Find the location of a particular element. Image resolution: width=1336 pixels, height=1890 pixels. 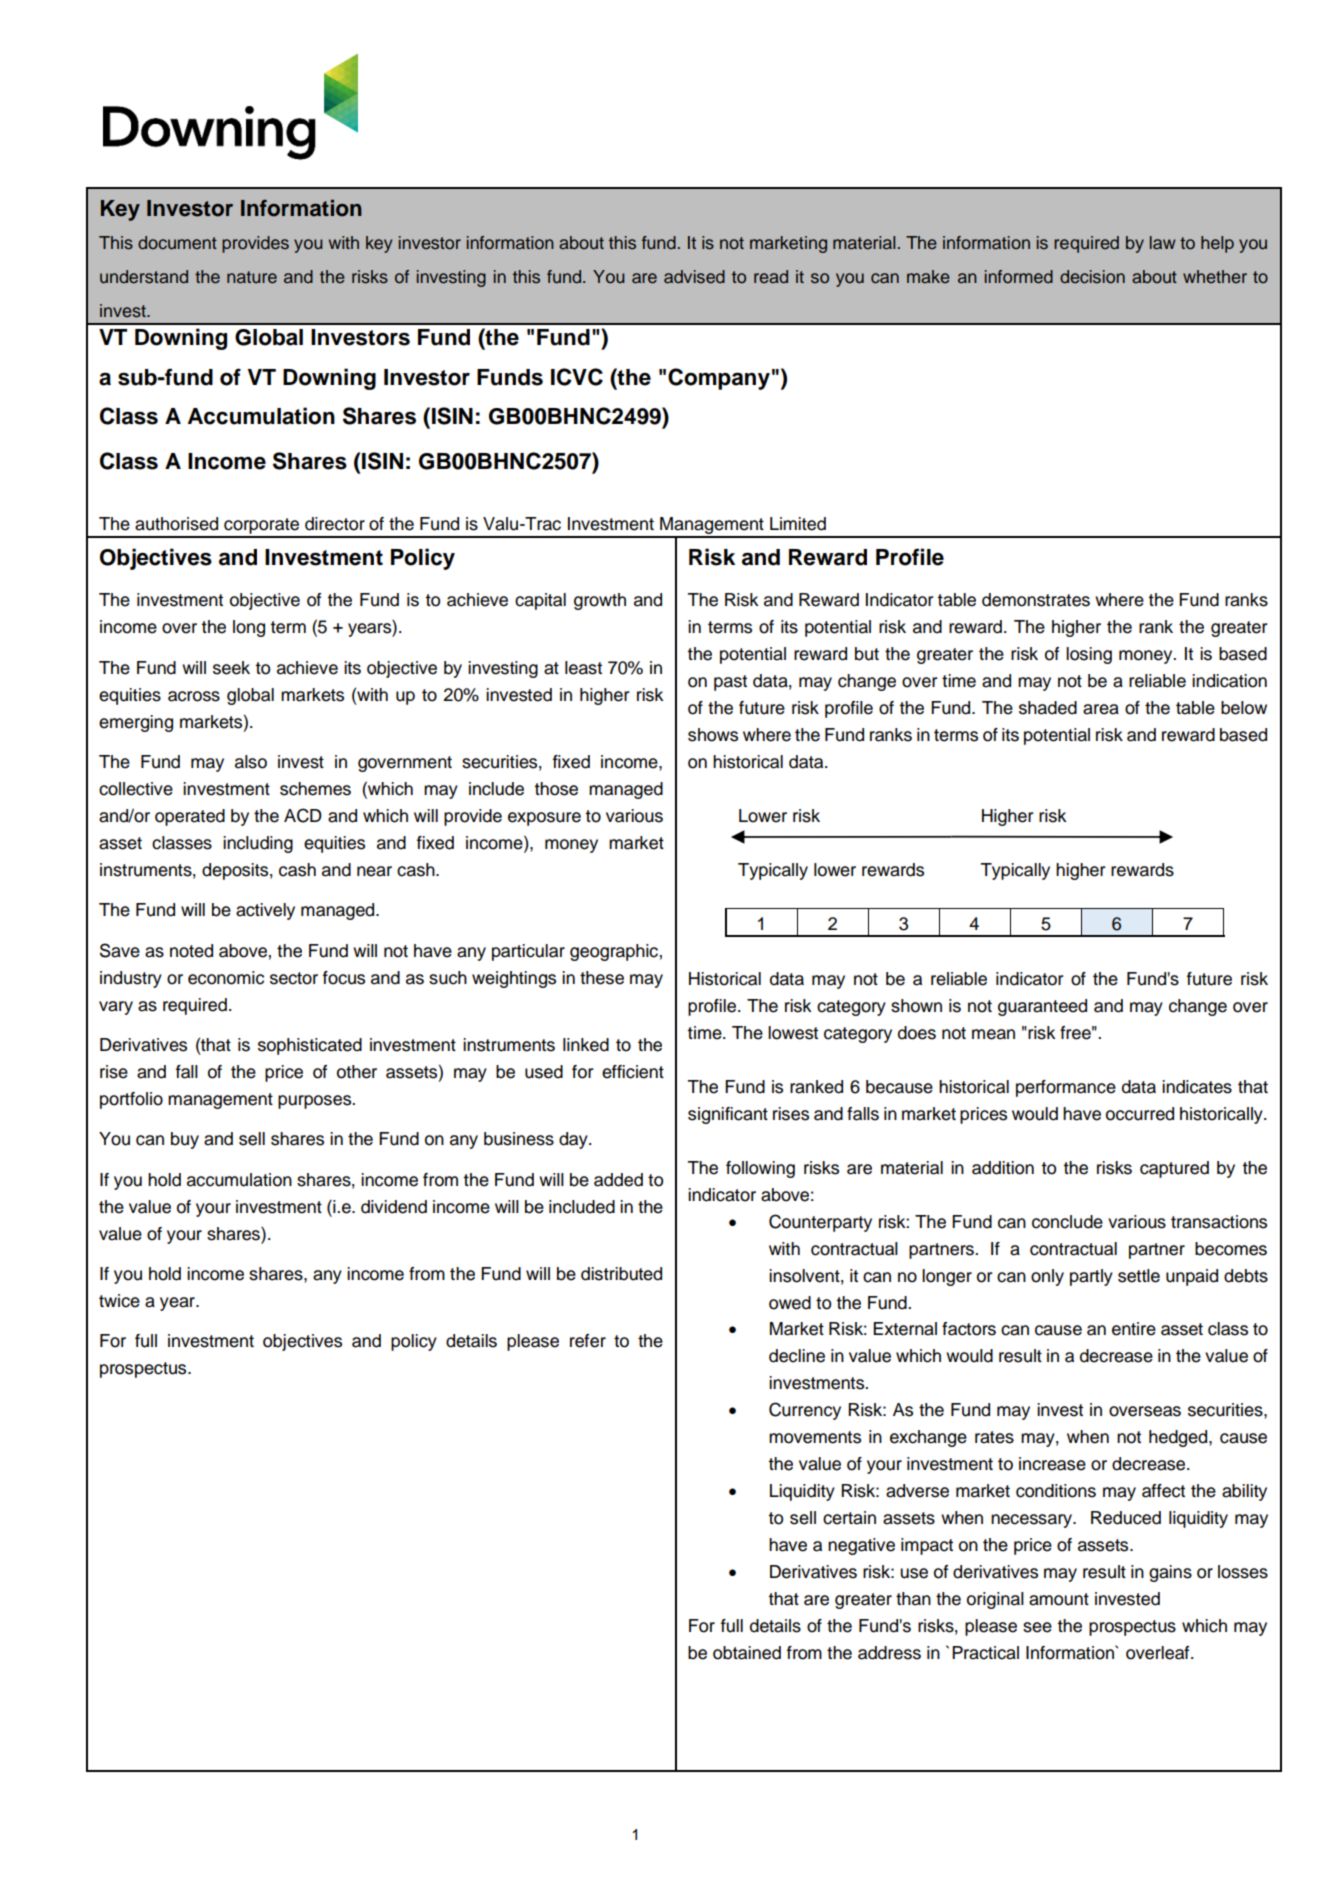

nature is located at coordinates (252, 277).
